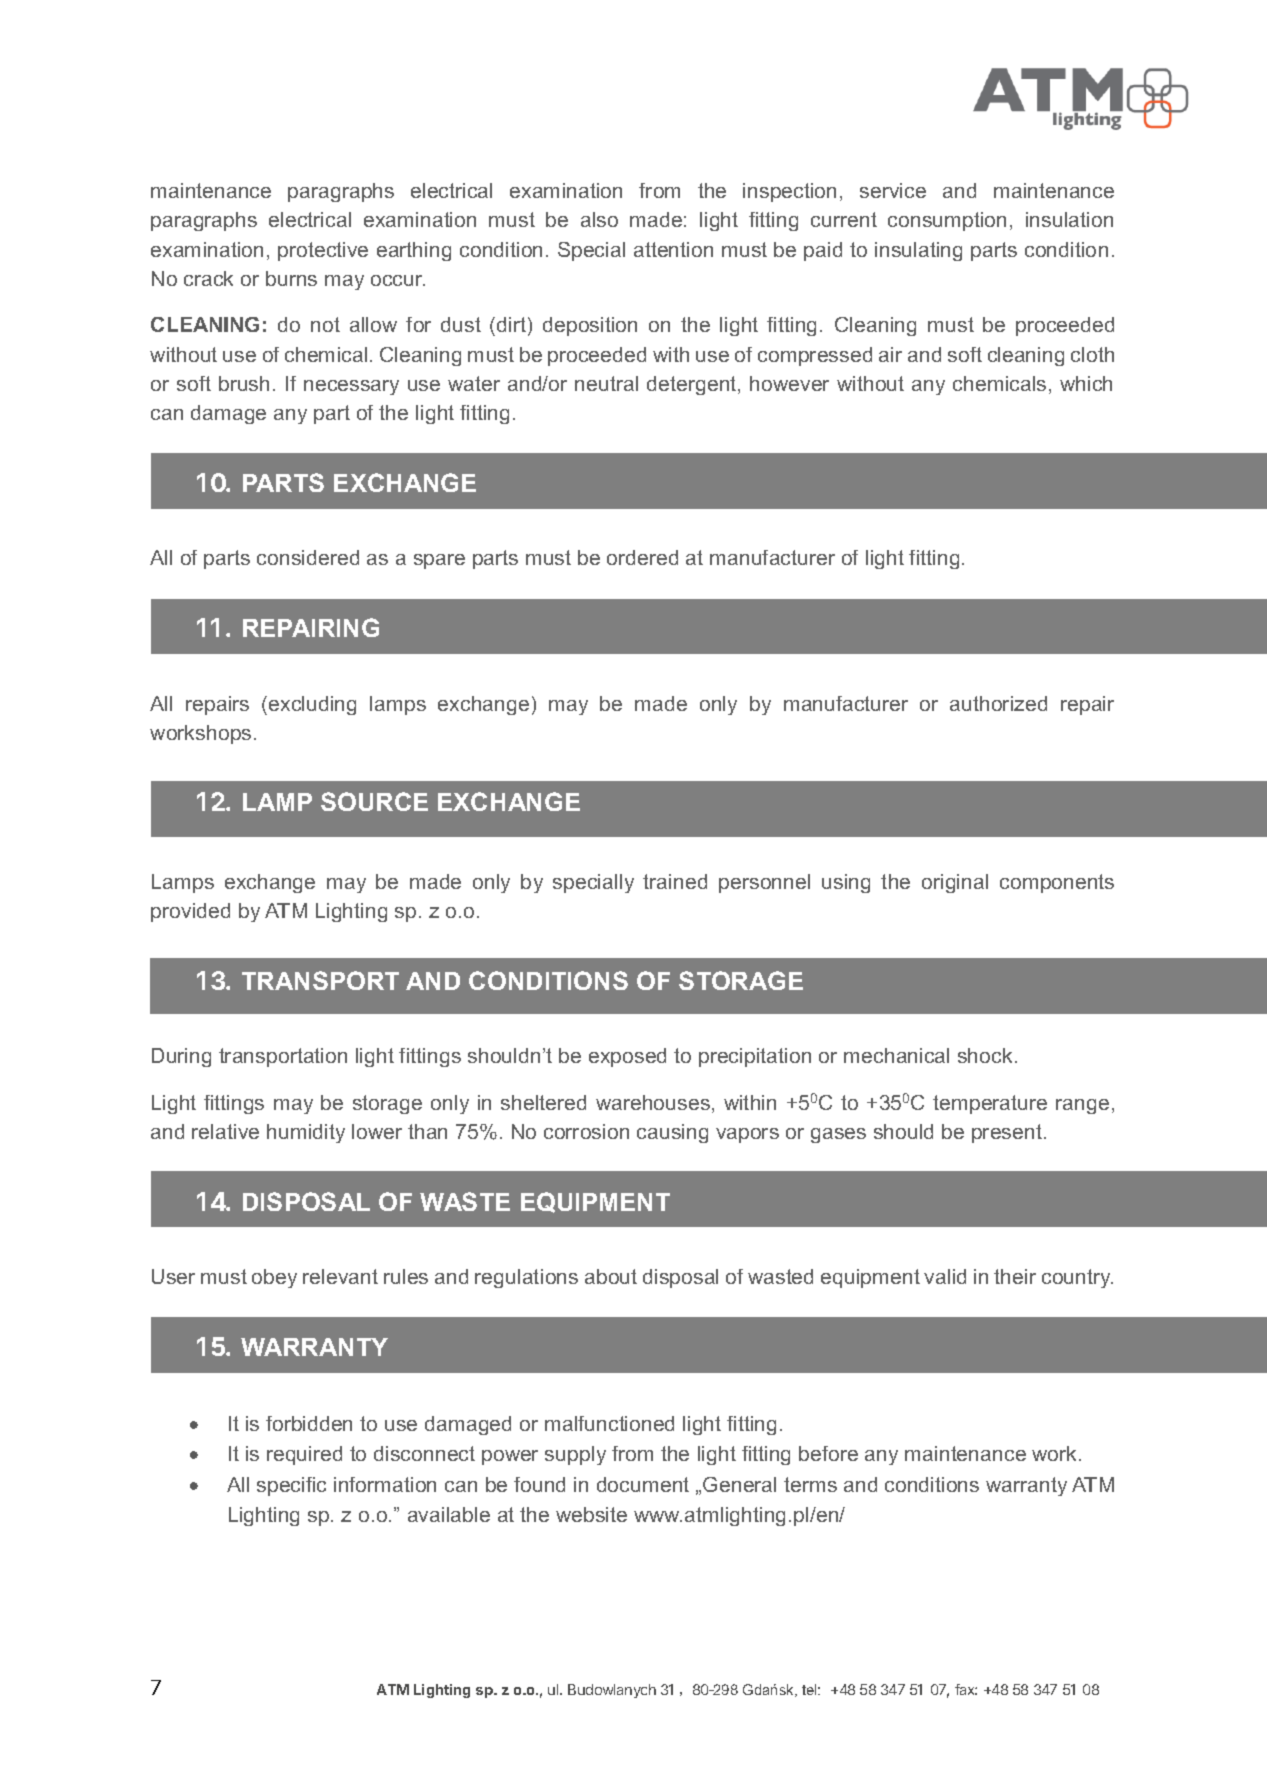  Describe the element at coordinates (291, 1486) in the document. I see `specific` at that location.
